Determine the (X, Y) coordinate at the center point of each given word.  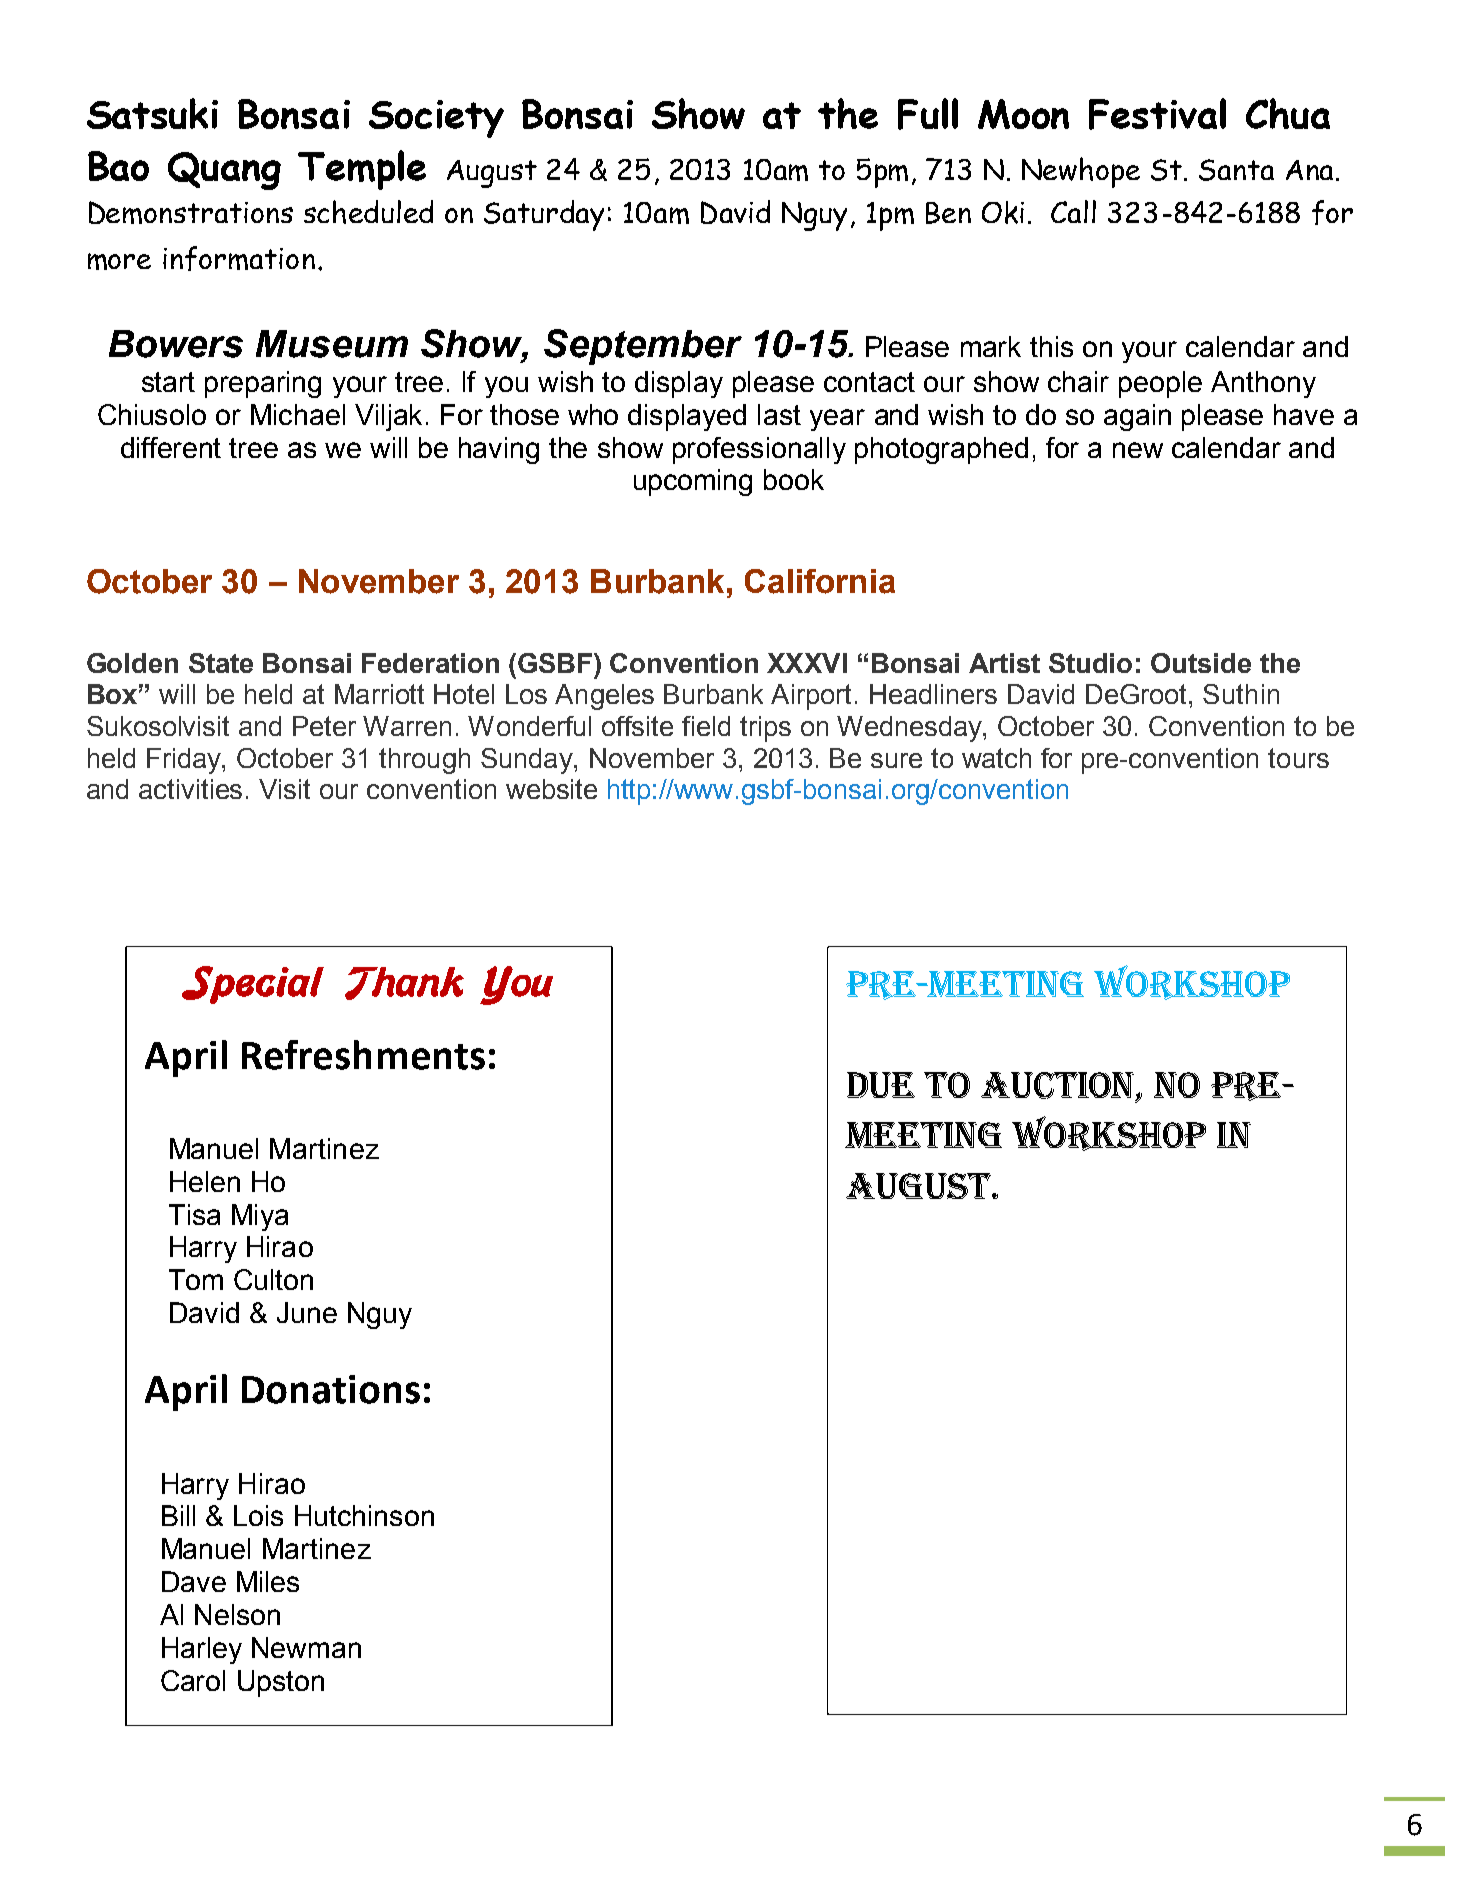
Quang (224, 171)
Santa (1236, 170)
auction (1059, 1086)
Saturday (544, 215)
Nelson (237, 1614)
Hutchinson (364, 1515)
